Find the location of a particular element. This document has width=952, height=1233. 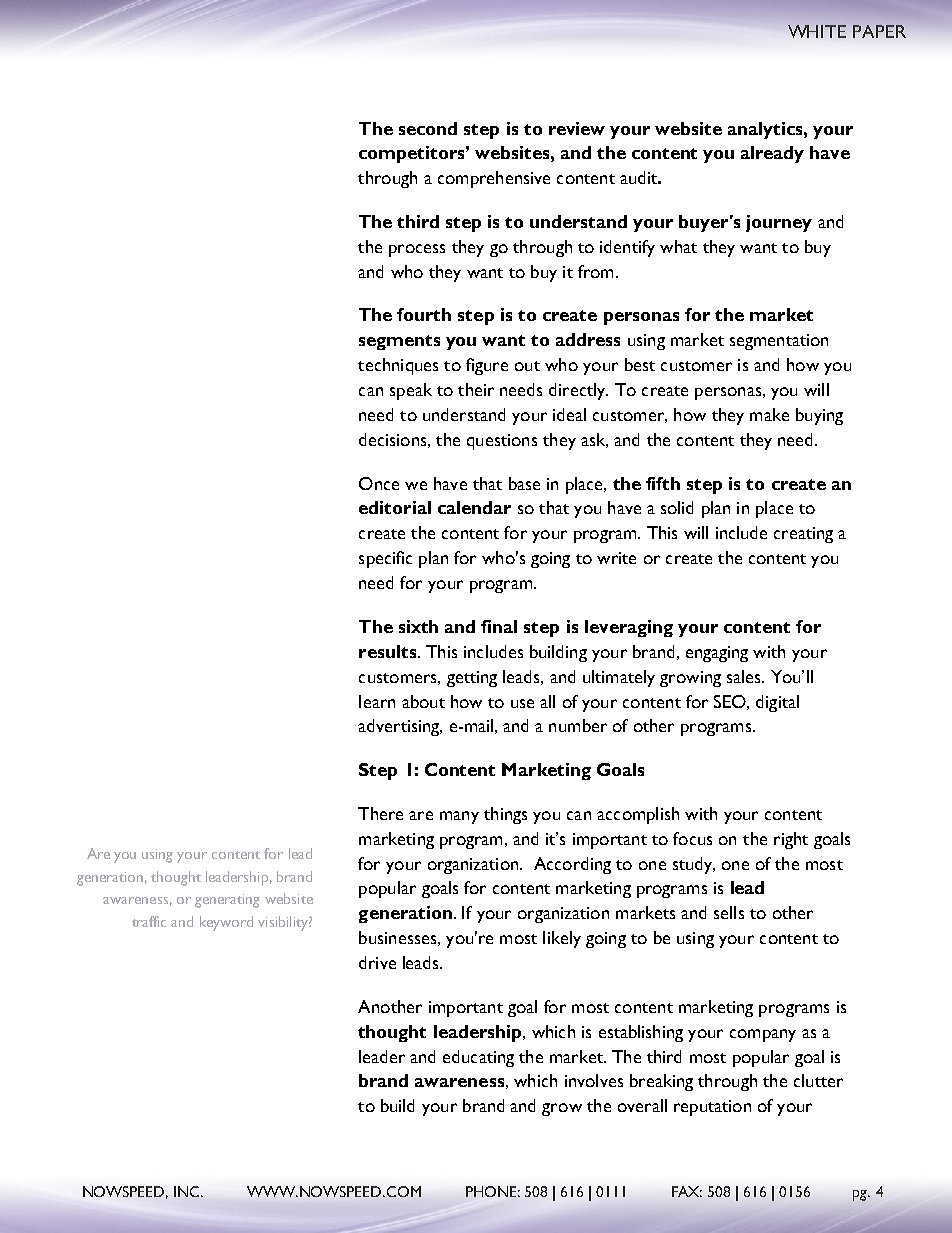

second is located at coordinates (428, 128).
